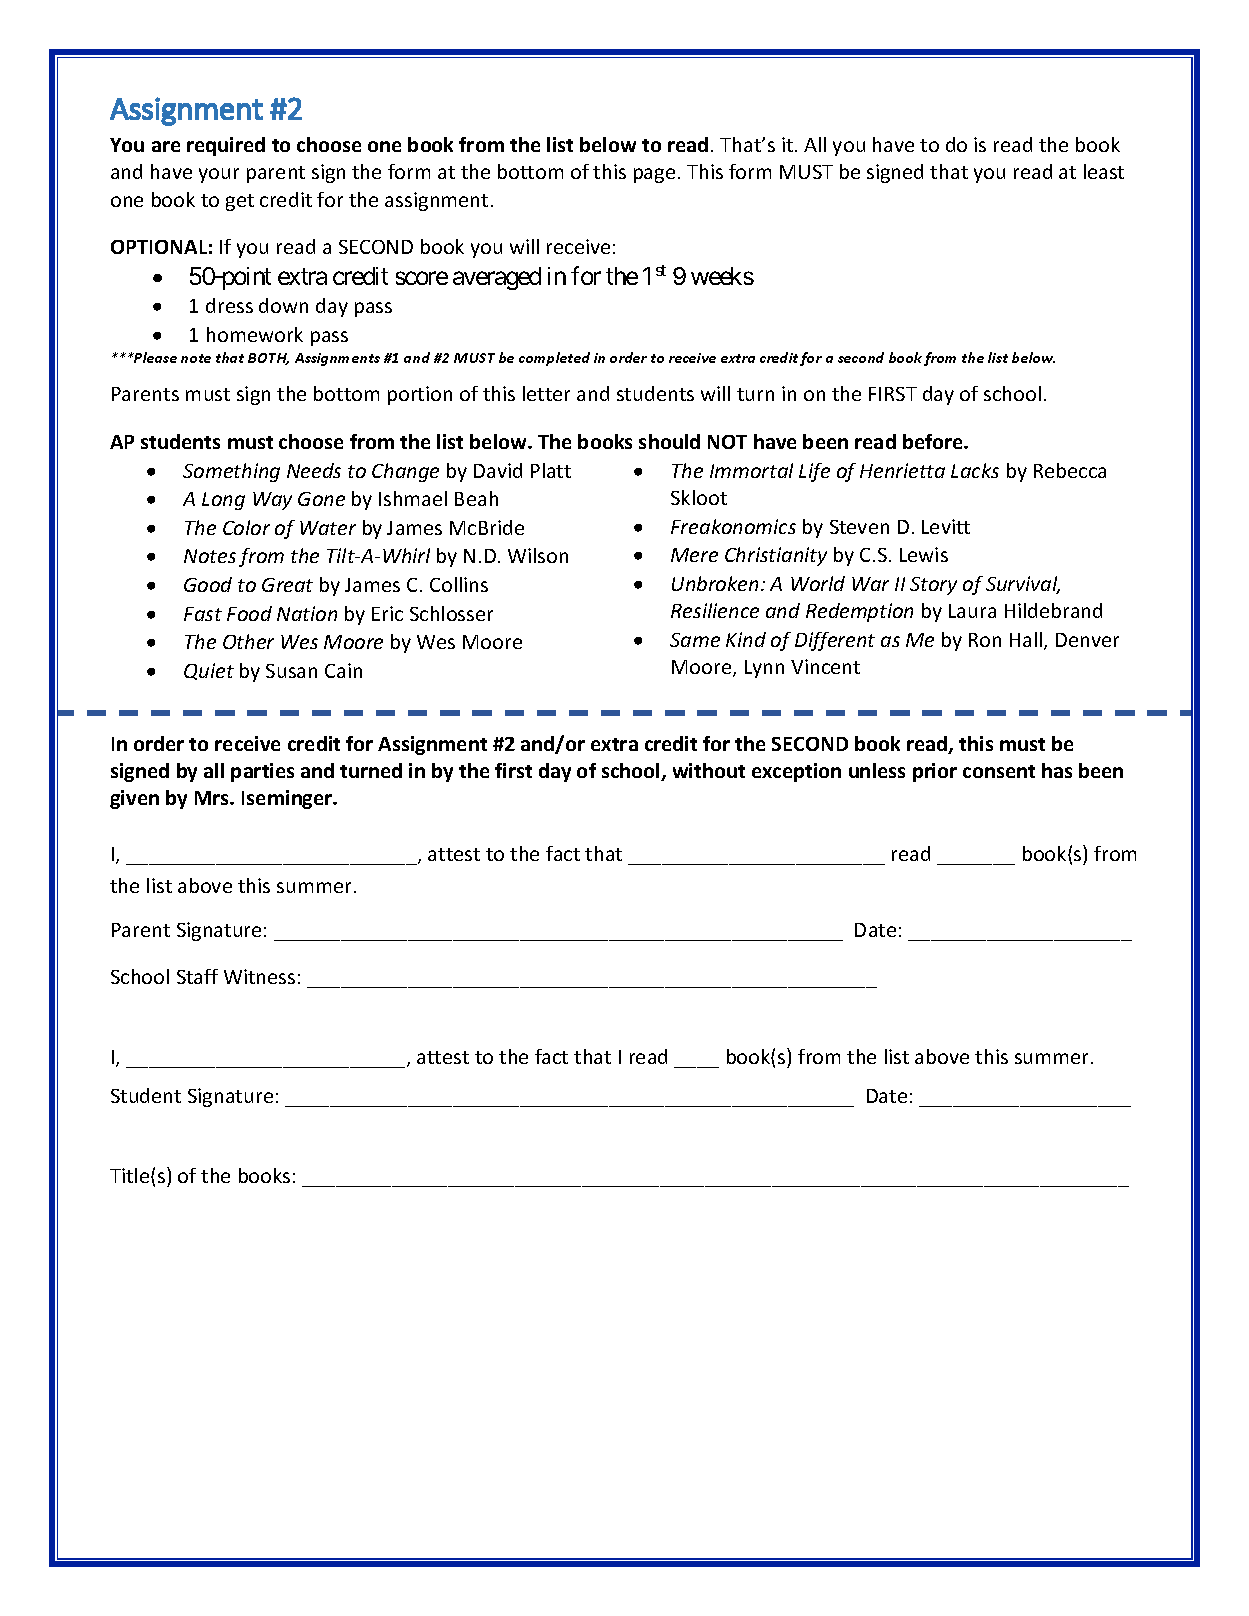  I want to click on Staff, so click(197, 976).
